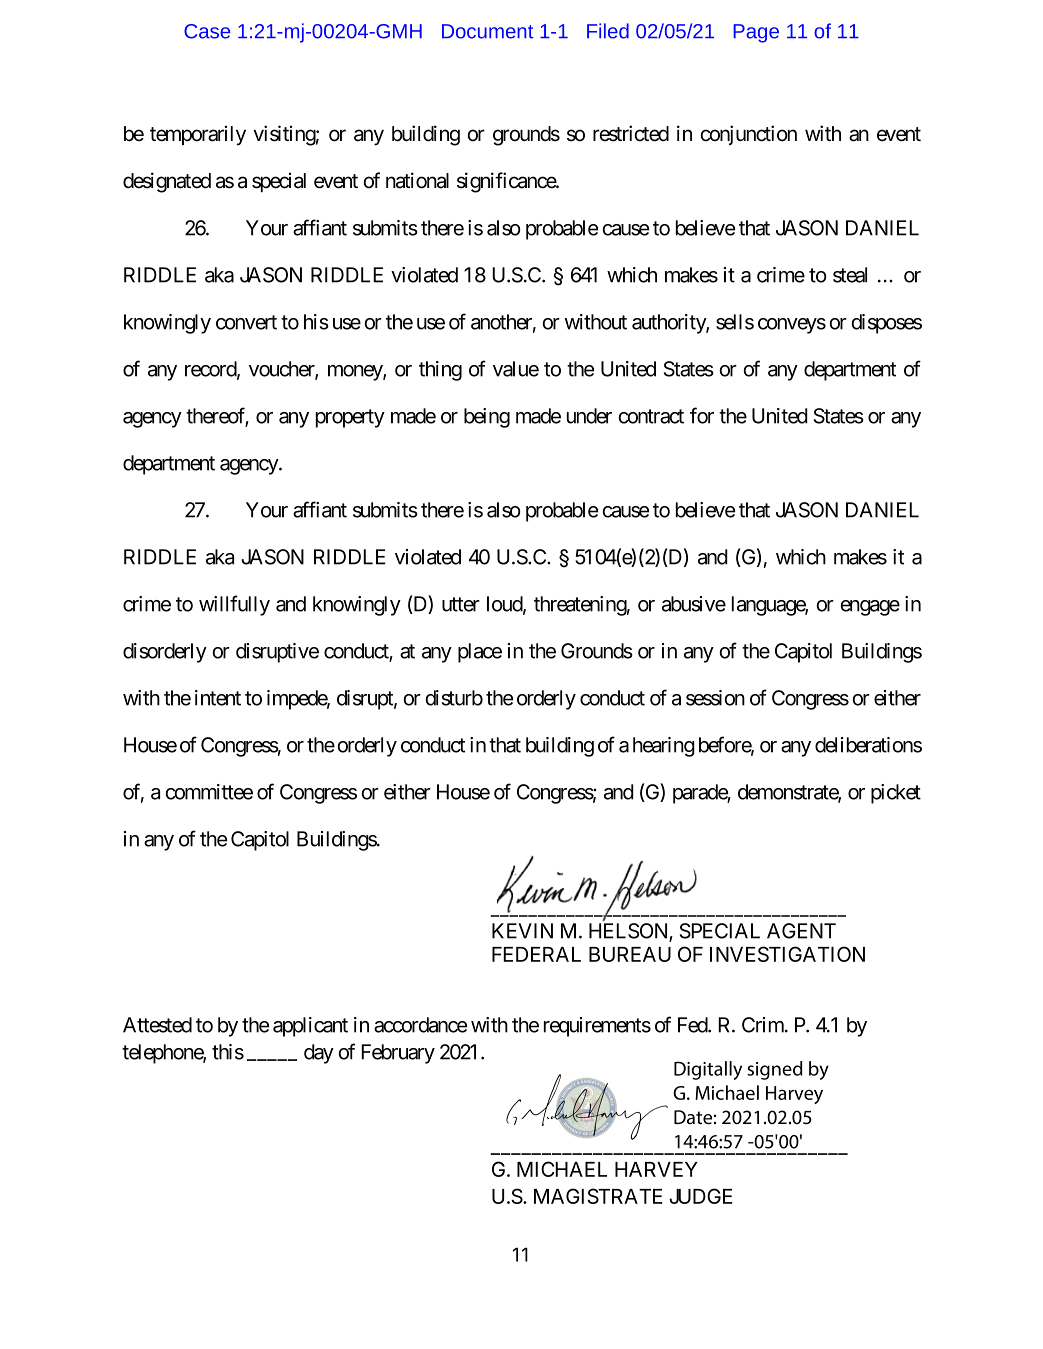  I want to click on being, so click(487, 418).
